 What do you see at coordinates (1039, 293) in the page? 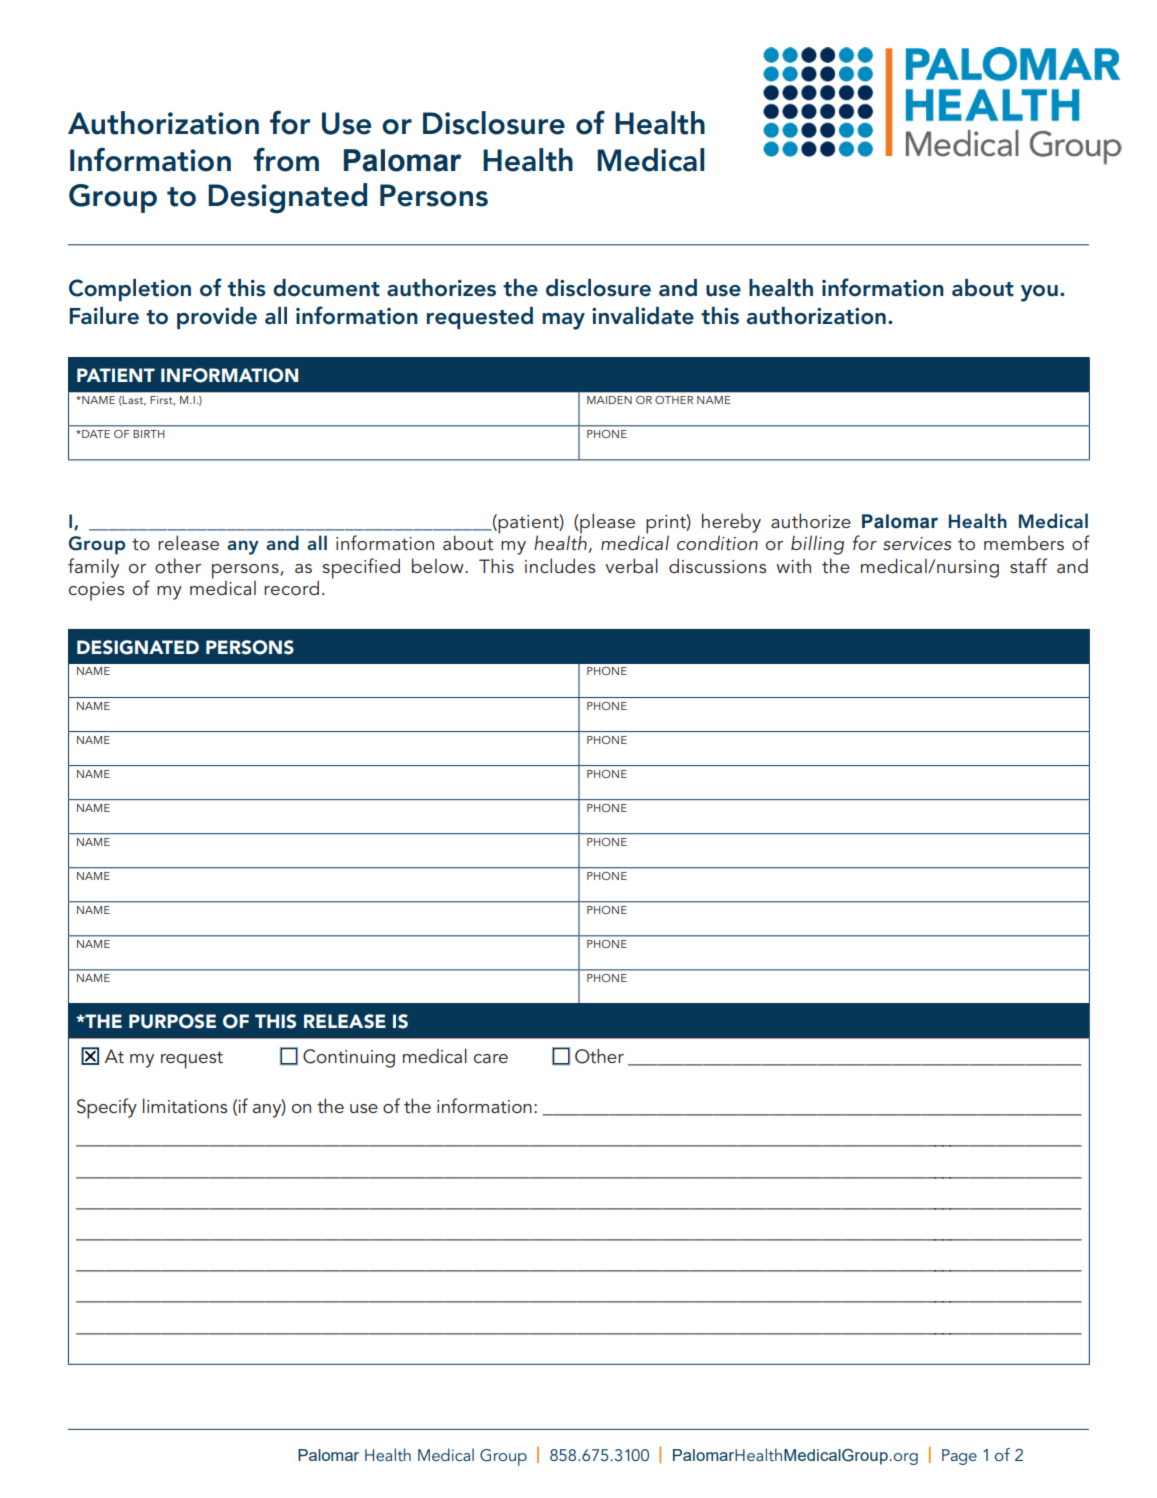
I see `you` at bounding box center [1039, 293].
